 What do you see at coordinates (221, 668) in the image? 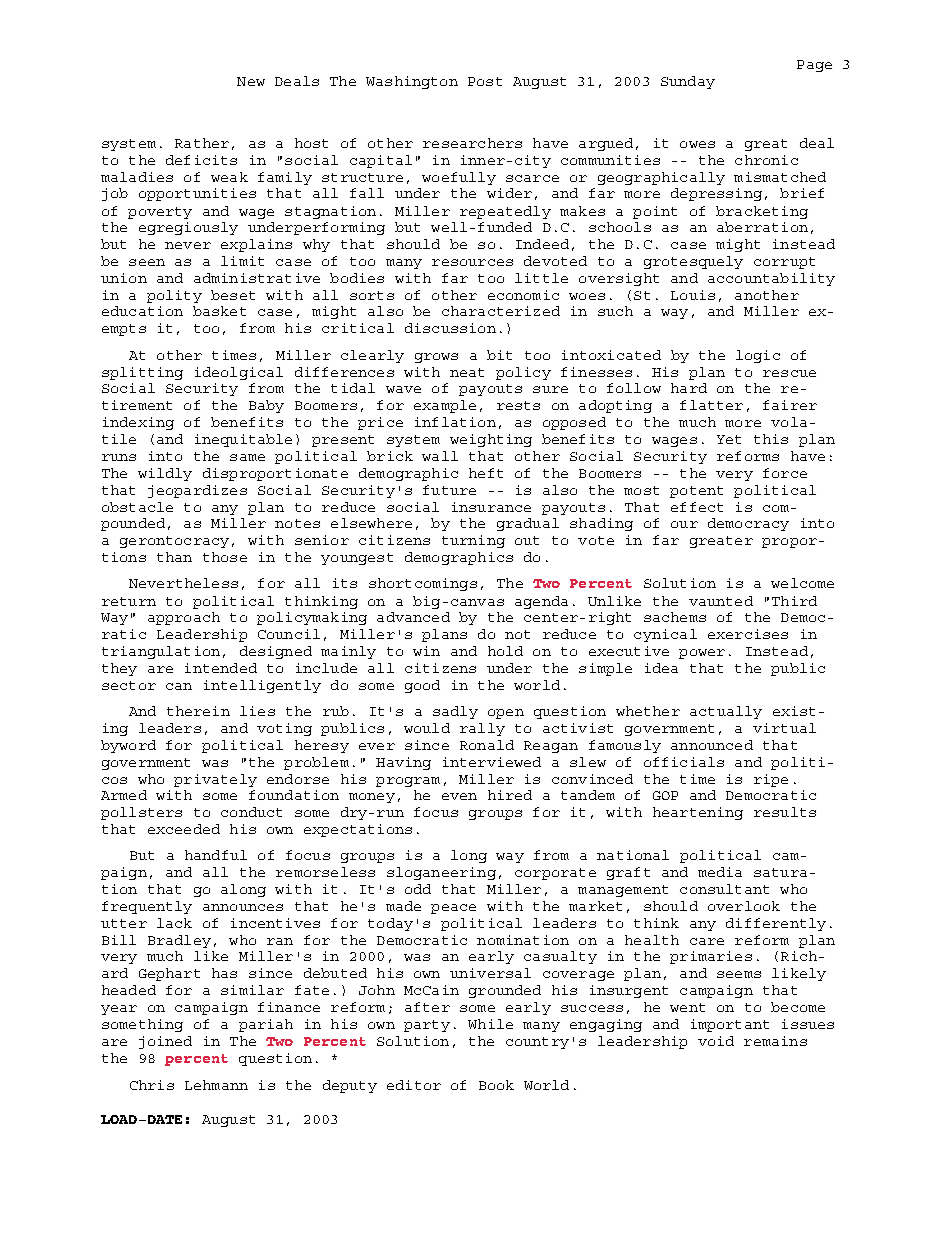
I see `intended` at bounding box center [221, 668].
